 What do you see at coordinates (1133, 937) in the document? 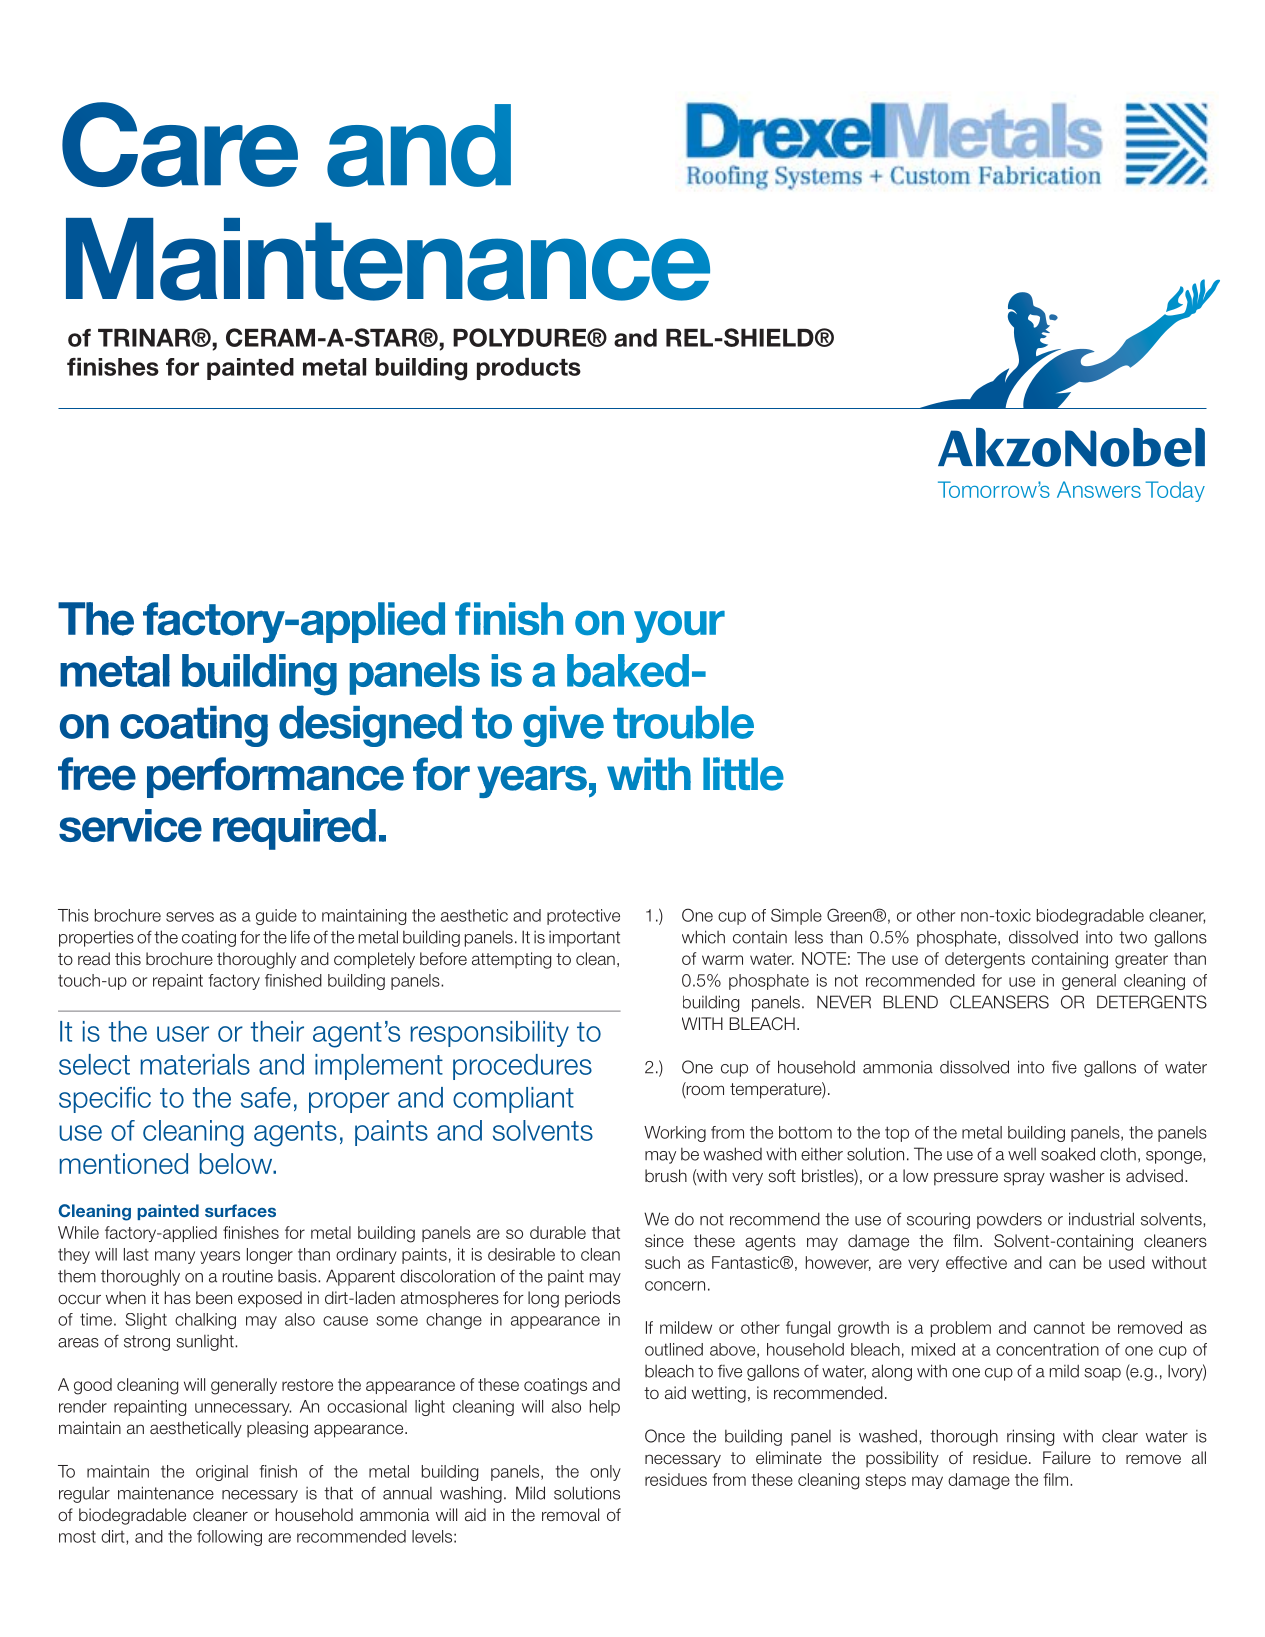
I see `two` at bounding box center [1133, 937].
